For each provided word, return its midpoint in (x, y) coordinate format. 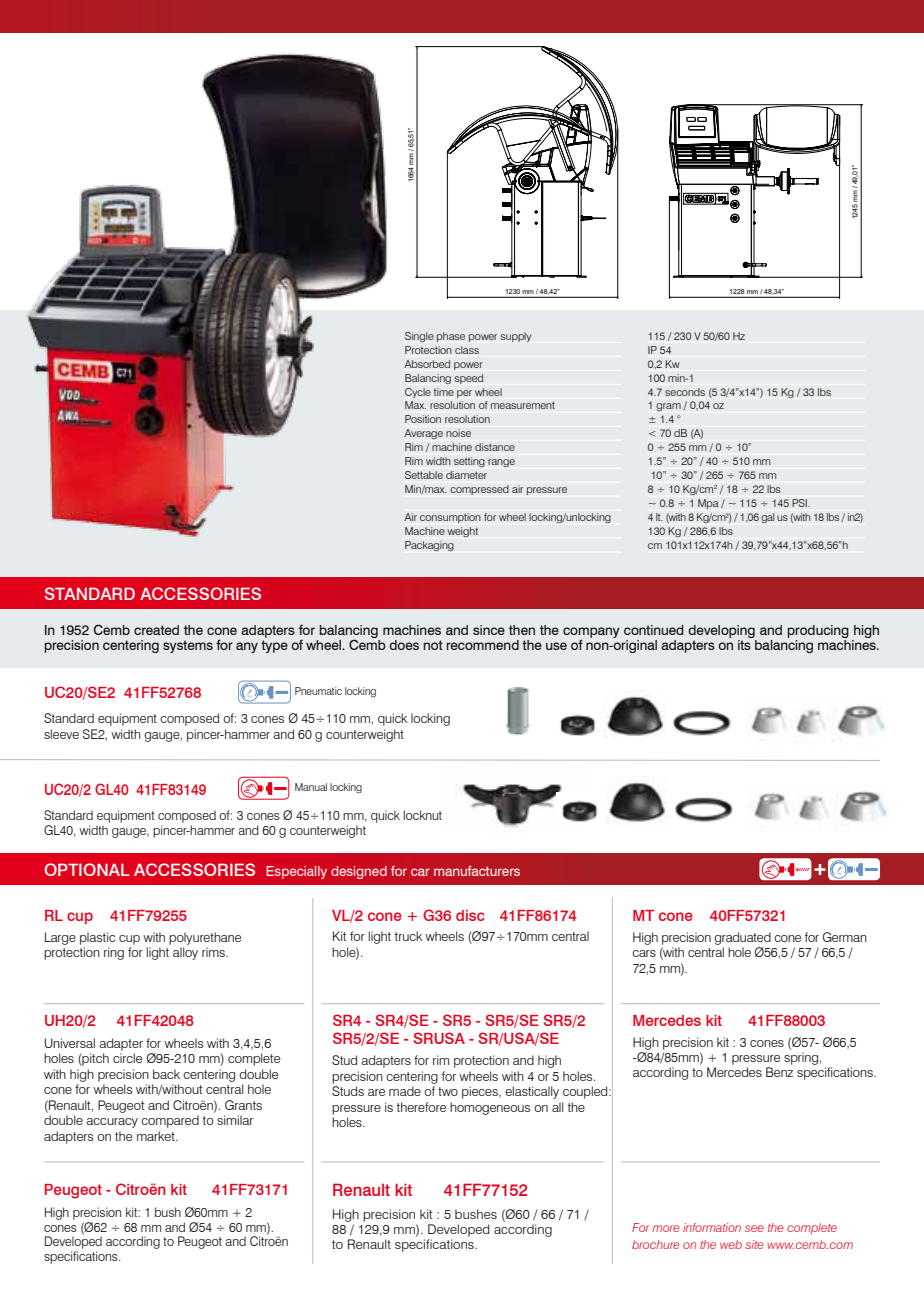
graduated (742, 938)
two (448, 1091)
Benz (779, 1072)
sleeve (61, 734)
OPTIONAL (87, 869)
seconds (685, 392)
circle (127, 1058)
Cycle (418, 393)
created (156, 630)
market (157, 1136)
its (745, 643)
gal (768, 518)
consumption (450, 518)
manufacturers (477, 871)
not (433, 645)
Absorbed (427, 364)
